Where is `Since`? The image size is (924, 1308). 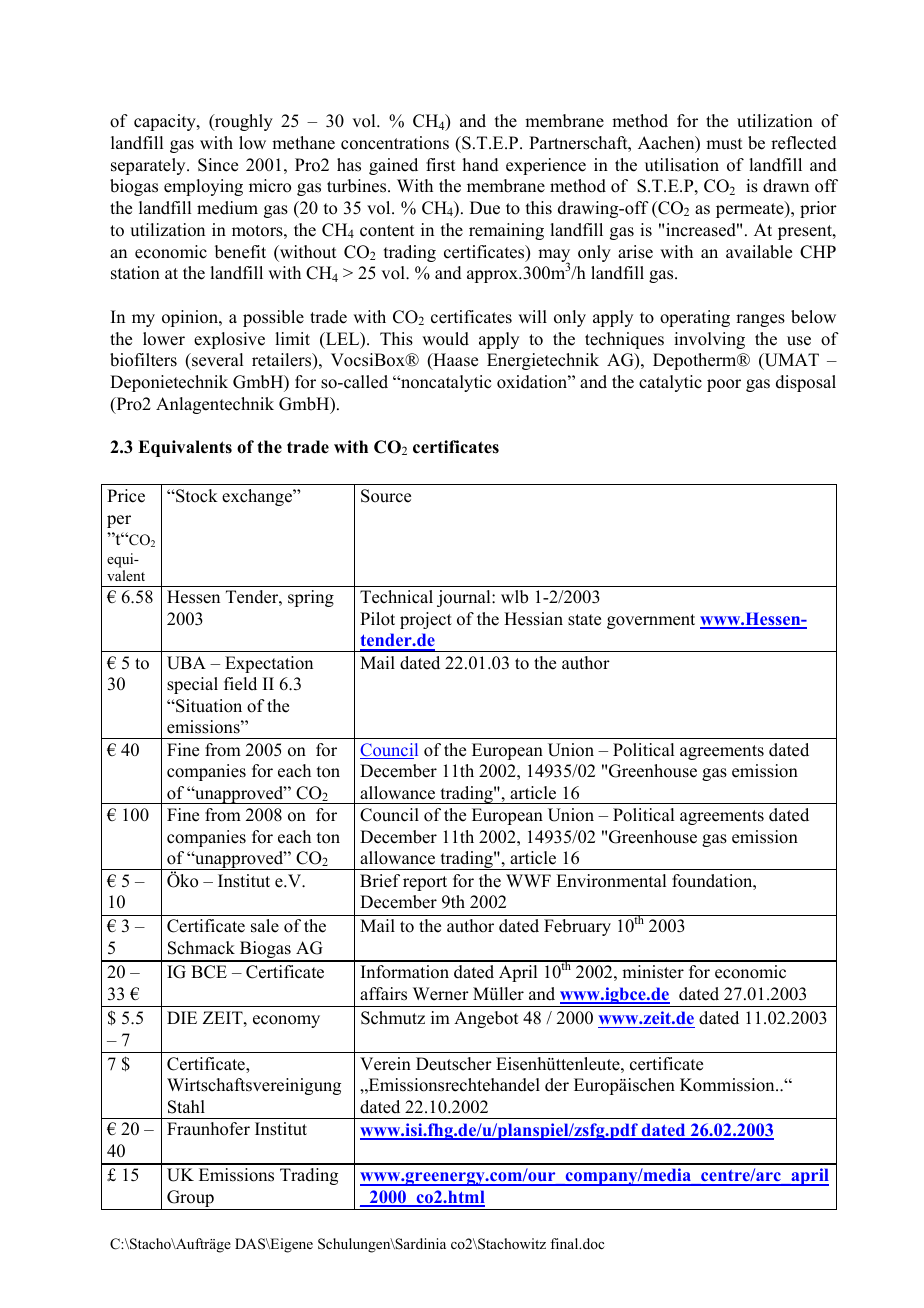 Since is located at coordinates (218, 165).
